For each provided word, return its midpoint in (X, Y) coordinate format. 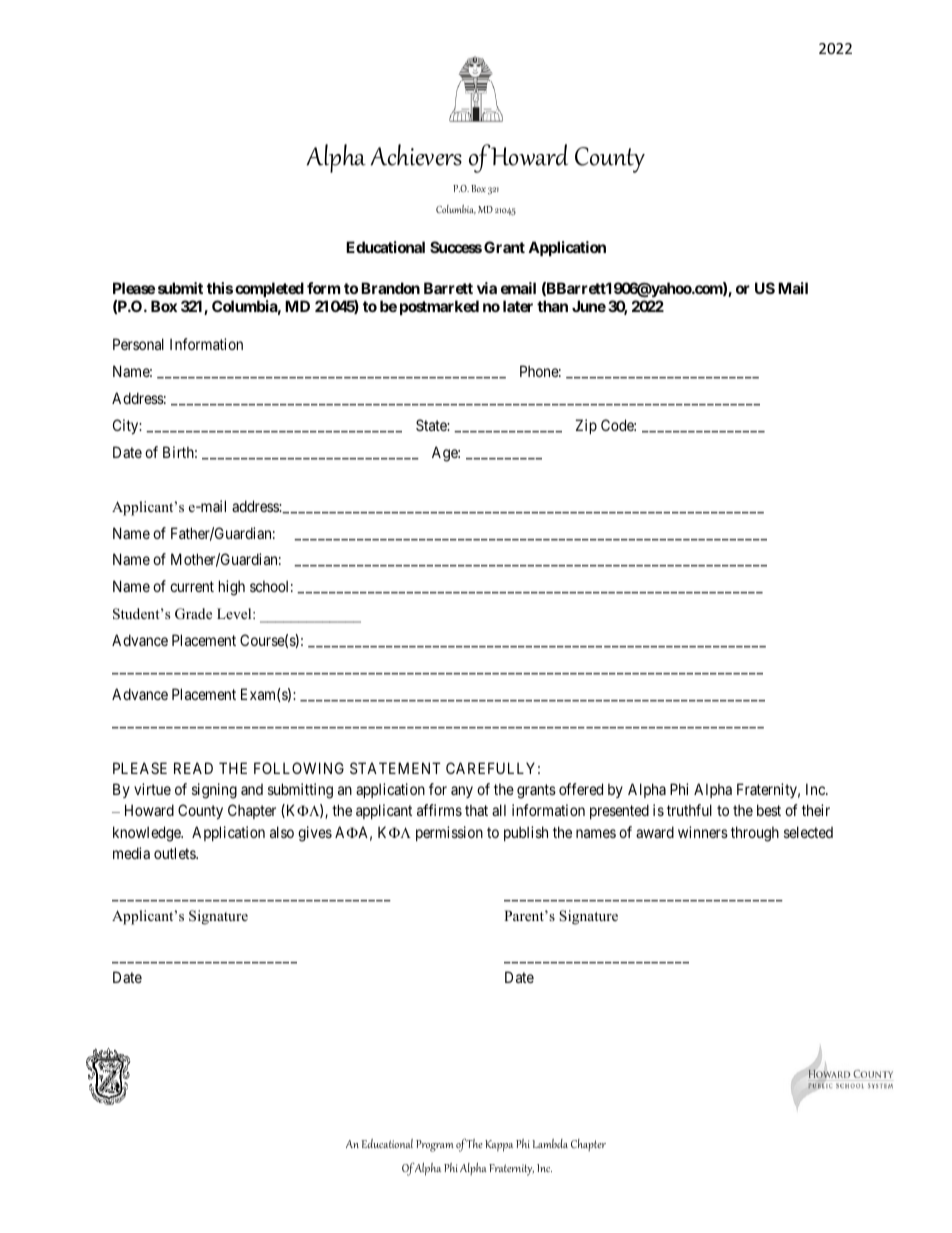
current (192, 586)
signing (214, 791)
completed (269, 289)
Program (435, 1146)
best (769, 810)
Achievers (416, 155)
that (476, 810)
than (552, 306)
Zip (586, 426)
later (518, 306)
